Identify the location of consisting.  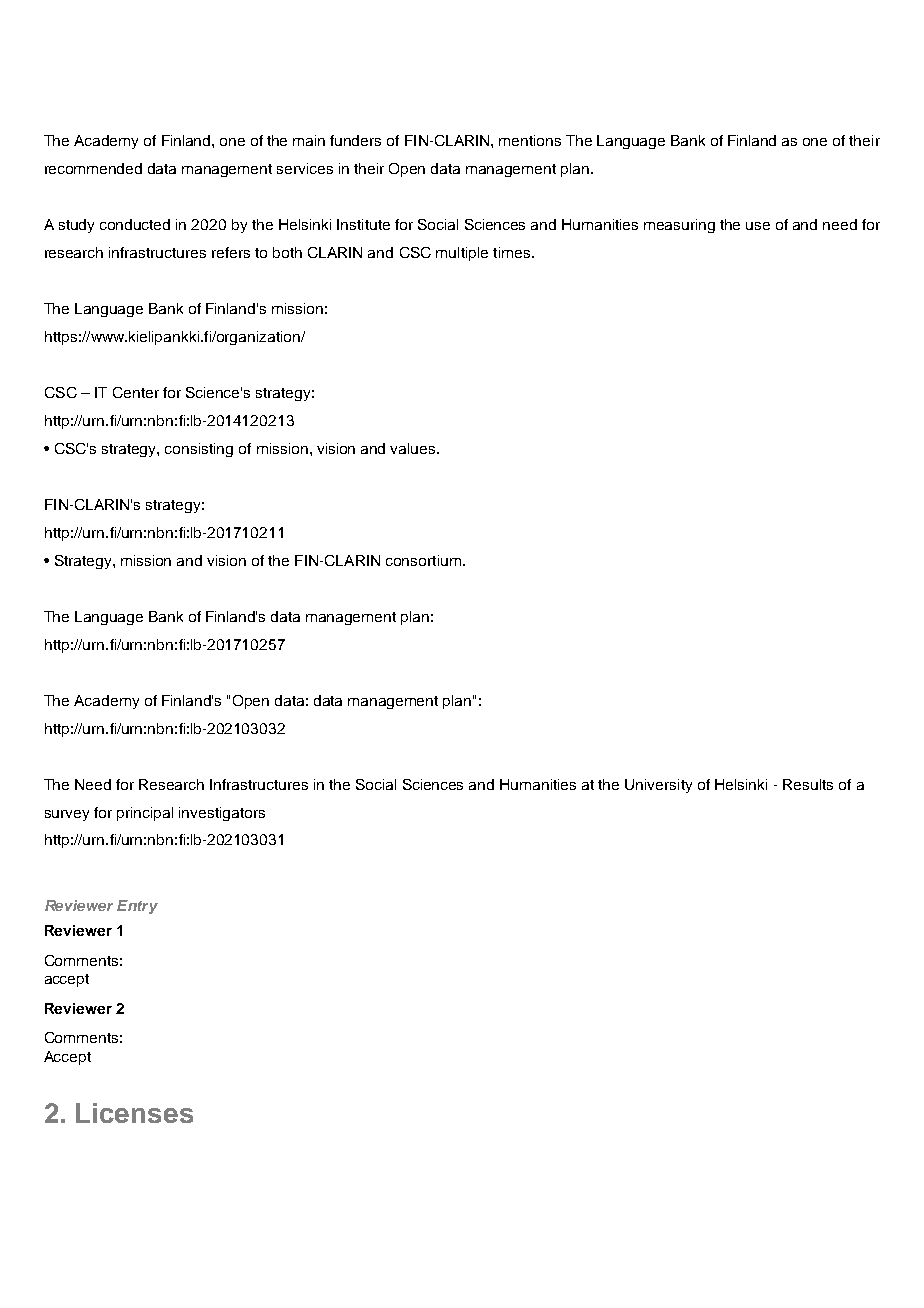
(199, 450).
